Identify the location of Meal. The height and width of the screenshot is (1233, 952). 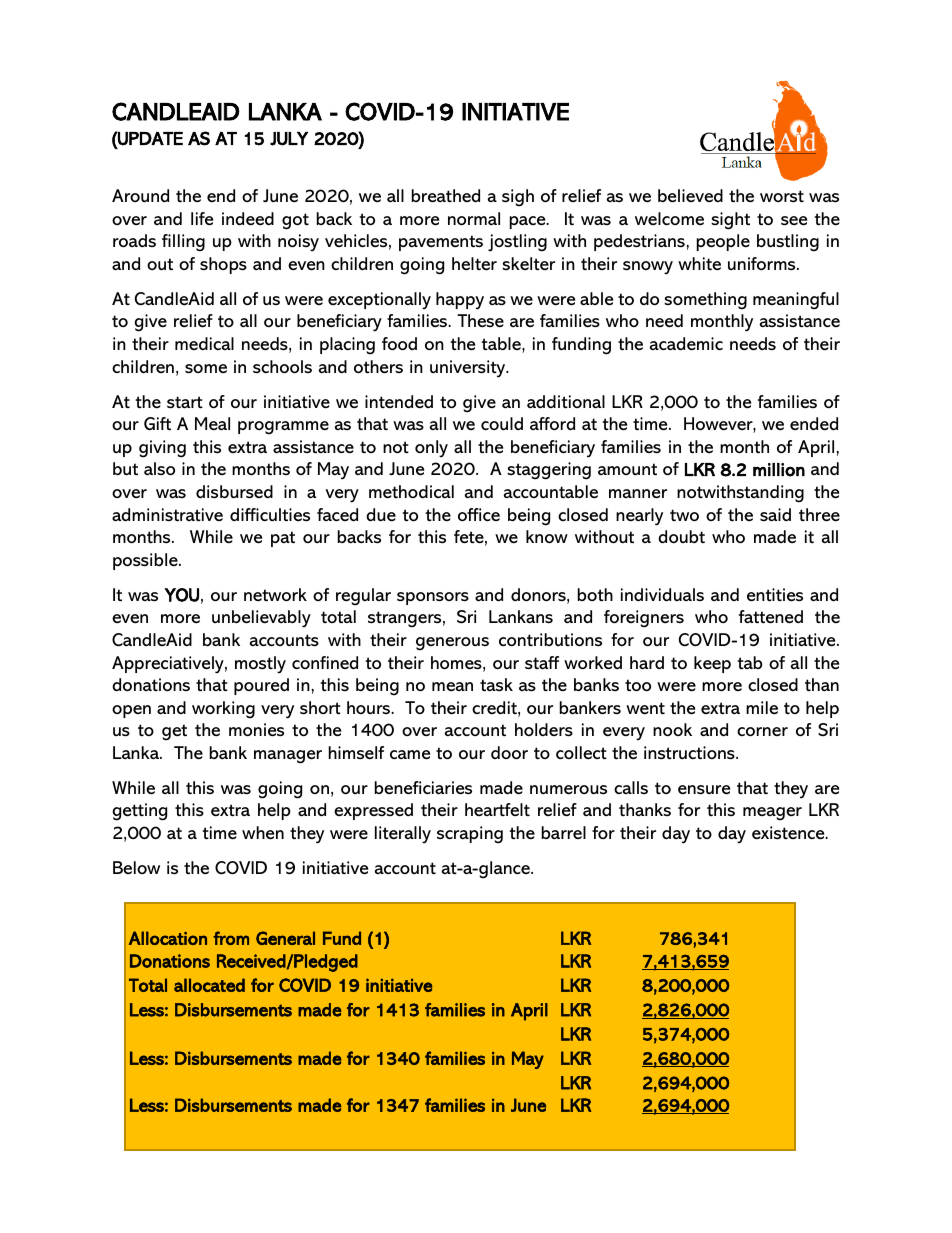
(212, 423).
